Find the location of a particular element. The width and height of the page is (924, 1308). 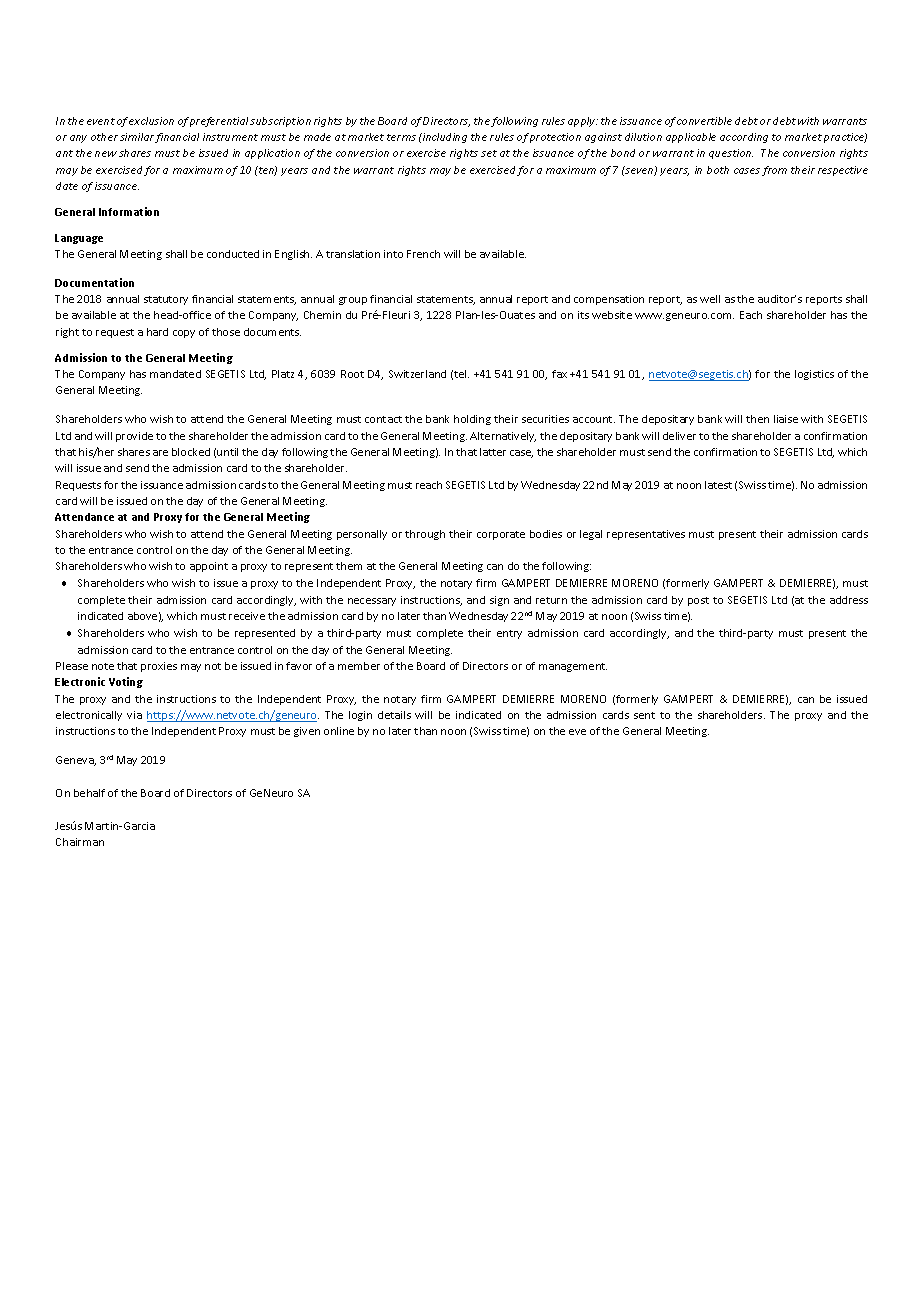

provide is located at coordinates (134, 437).
